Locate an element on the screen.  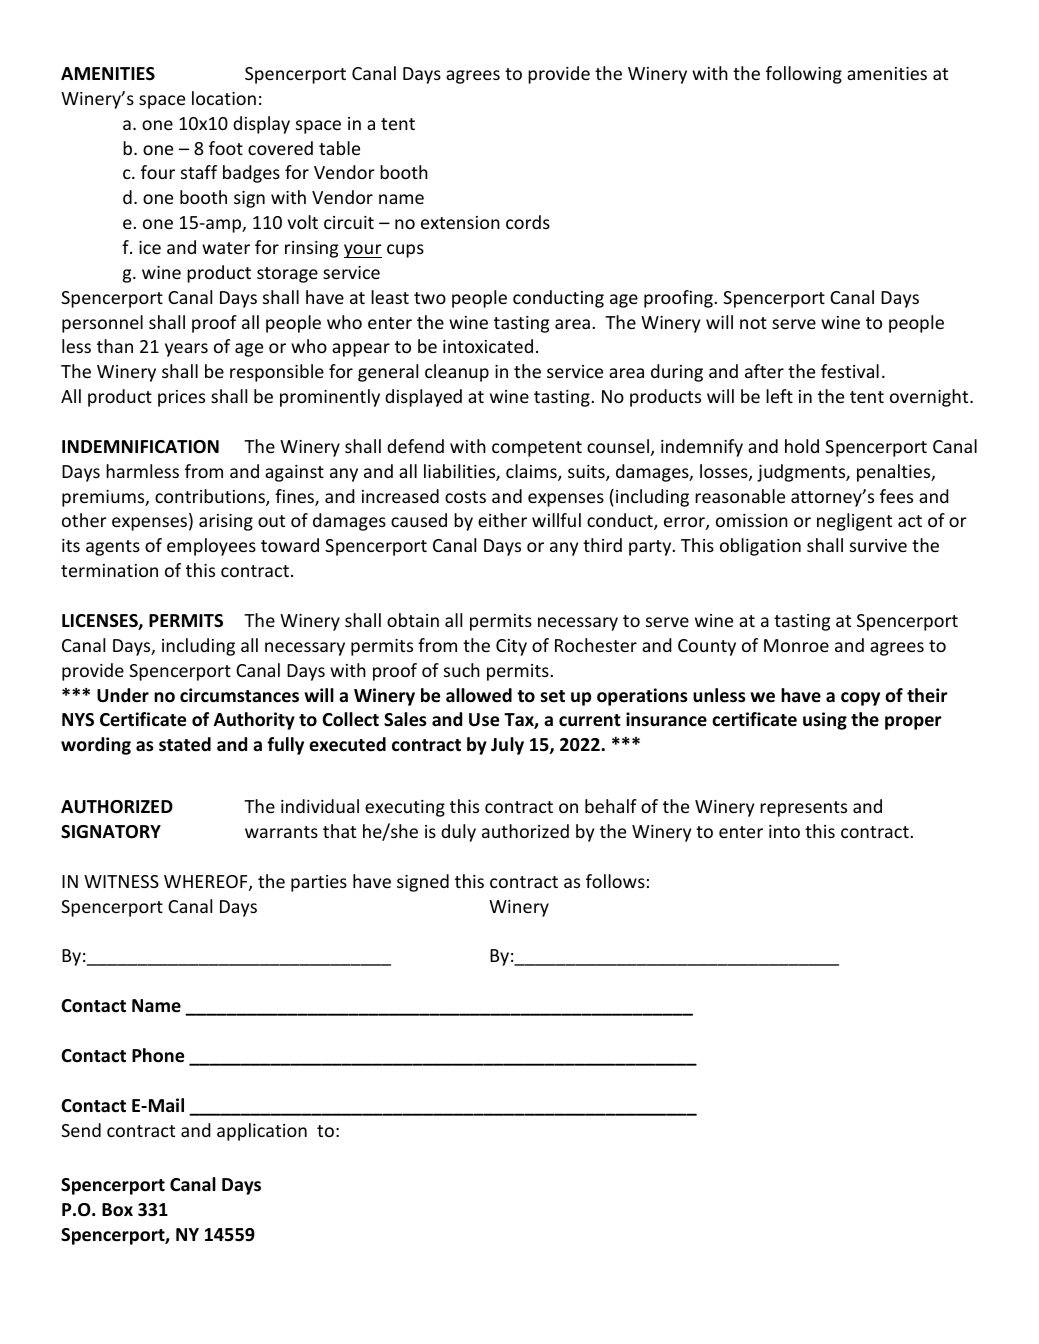
Monroe is located at coordinates (796, 645).
